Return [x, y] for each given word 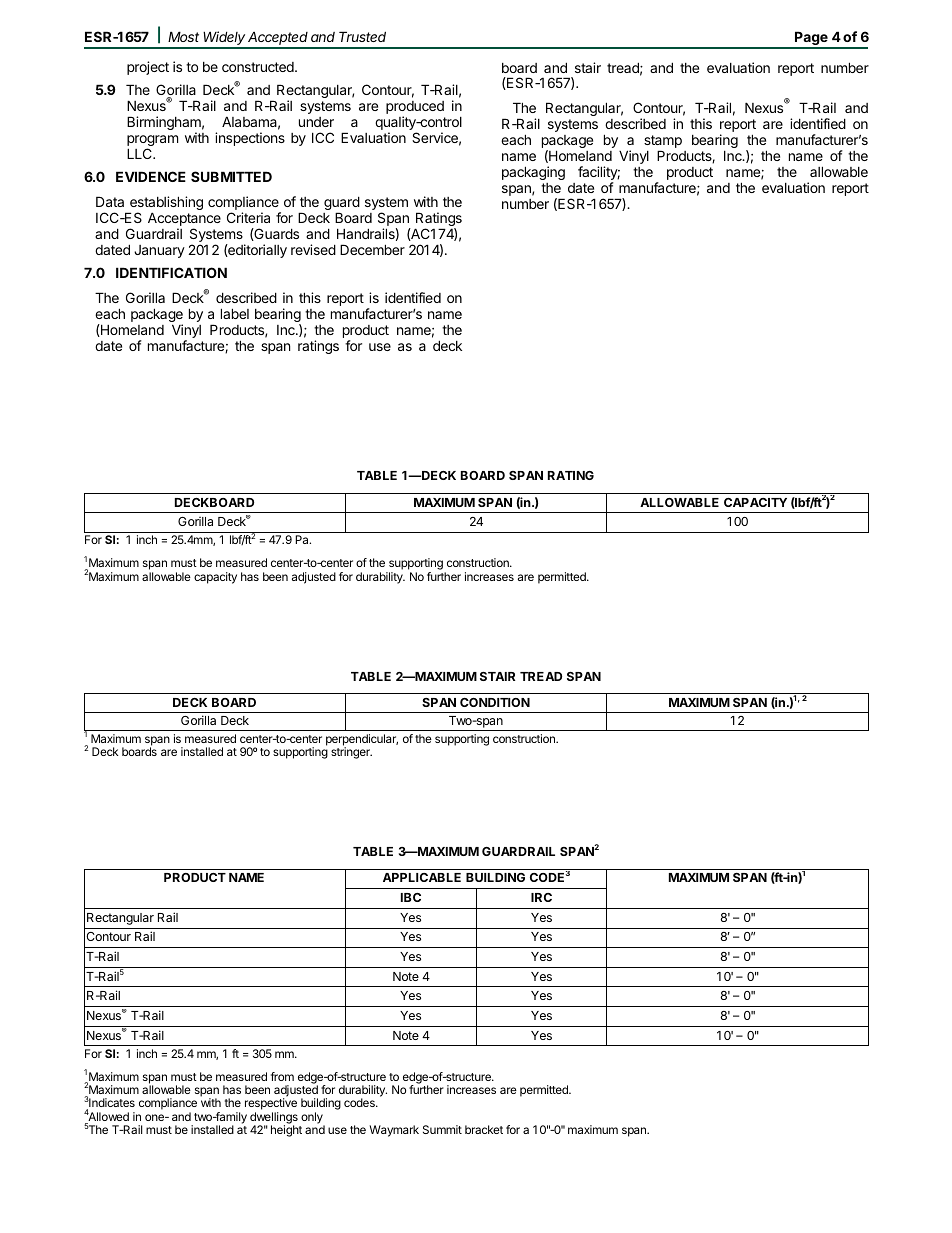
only [313, 1119]
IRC [541, 897]
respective [271, 1105]
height [286, 1131]
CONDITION [495, 702]
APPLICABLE [422, 877]
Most [183, 36]
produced [415, 109]
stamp [663, 143]
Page [811, 39]
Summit [442, 1129]
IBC [411, 897]
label [235, 313]
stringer [351, 753]
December [372, 249]
